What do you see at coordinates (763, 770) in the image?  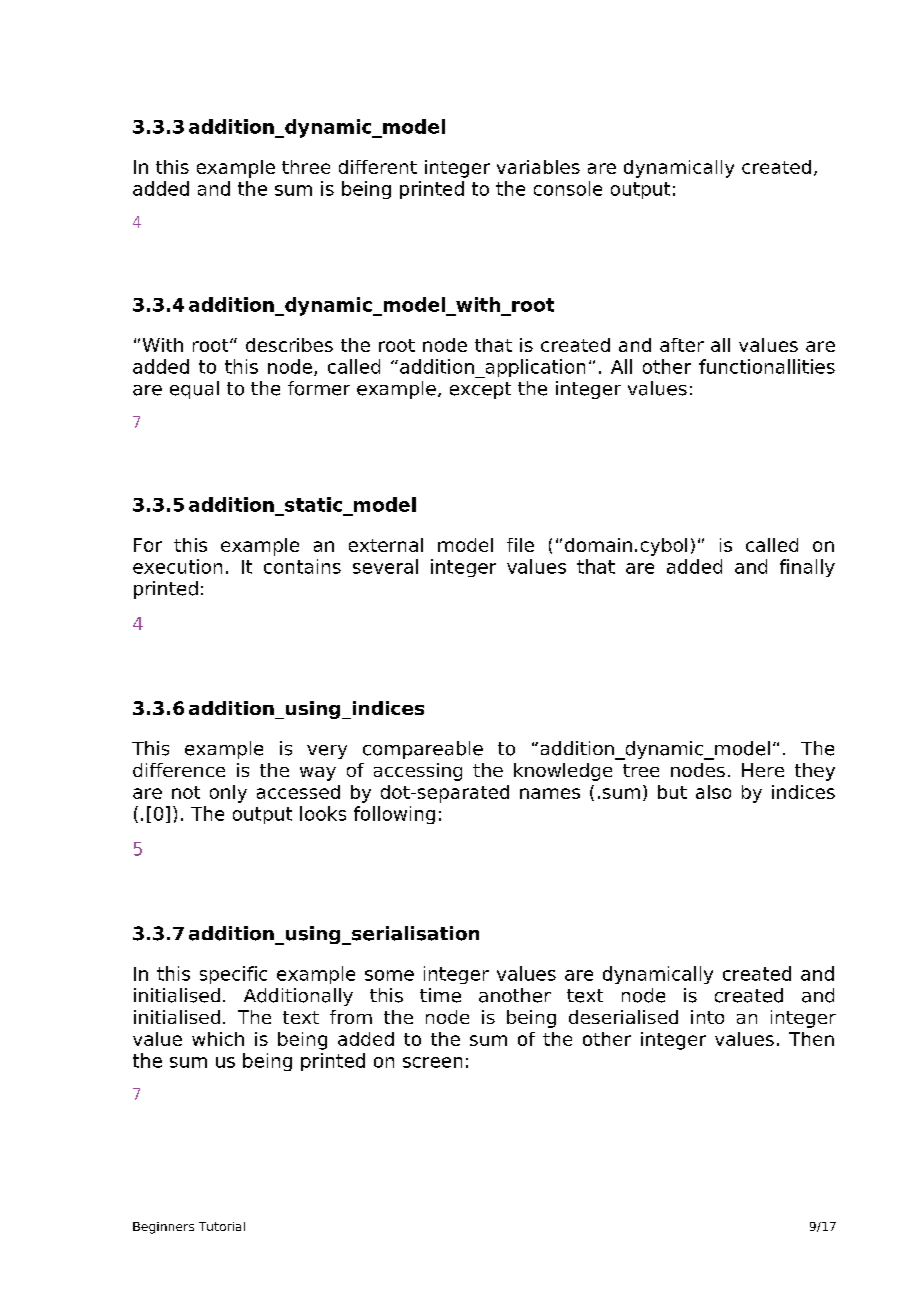 I see `Here` at bounding box center [763, 770].
